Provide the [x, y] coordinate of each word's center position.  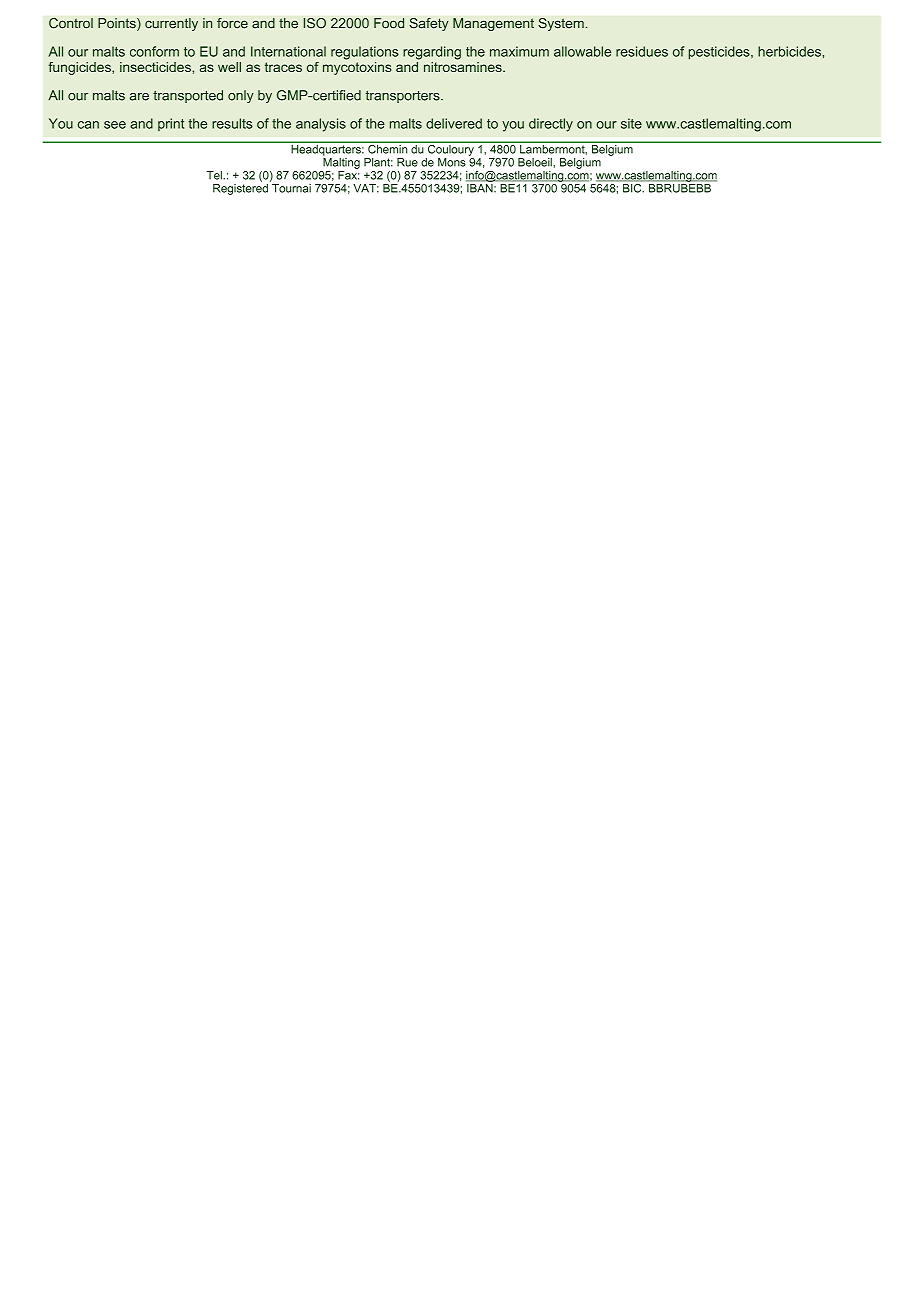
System [562, 24]
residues [642, 51]
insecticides [156, 67]
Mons [452, 162]
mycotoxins [357, 67]
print [171, 124]
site [631, 123]
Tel [215, 175]
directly [551, 125]
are [139, 97]
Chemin [388, 148]
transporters [403, 96]
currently [171, 24]
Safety [429, 24]
